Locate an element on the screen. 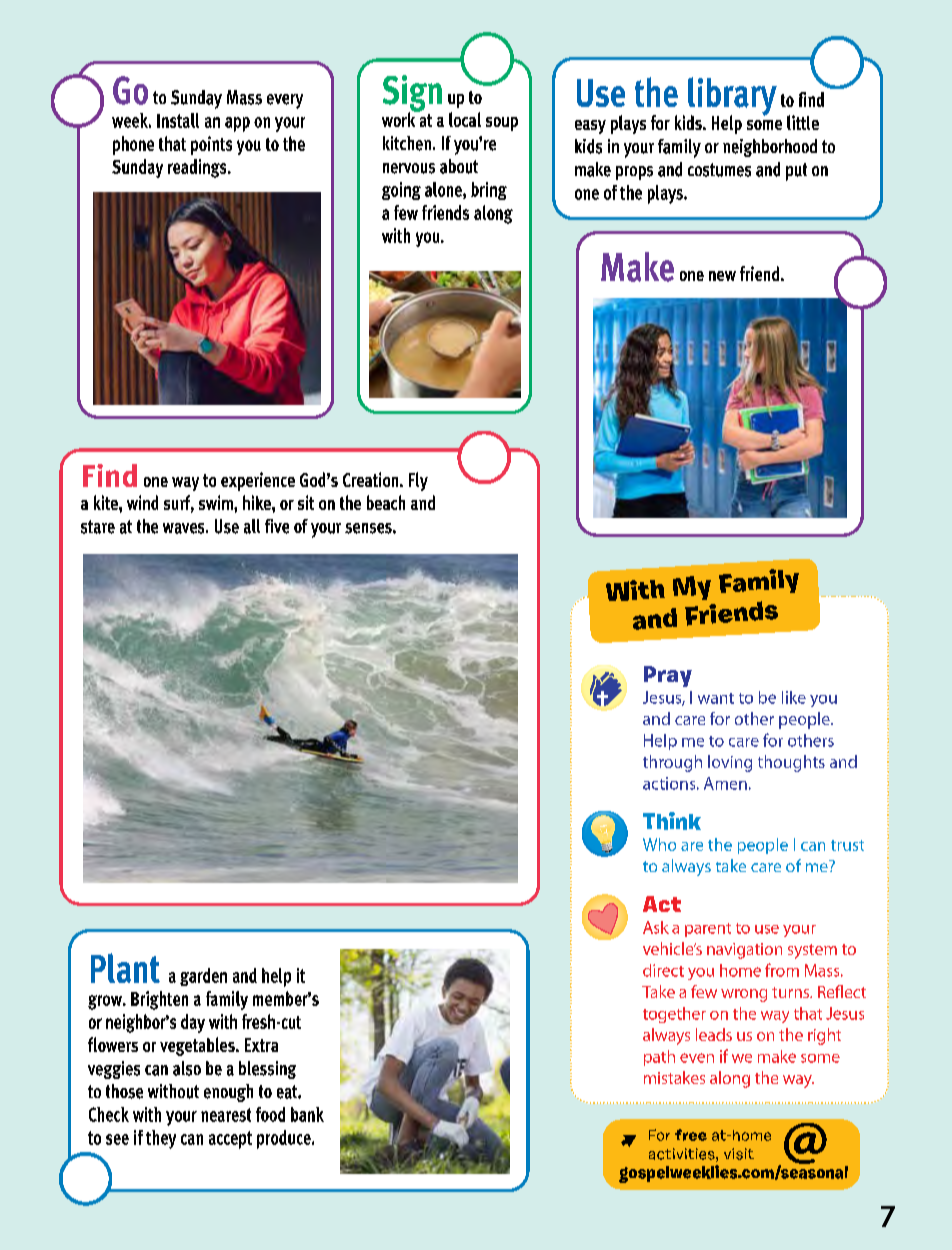 The image size is (952, 1250). they is located at coordinates (161, 1139).
